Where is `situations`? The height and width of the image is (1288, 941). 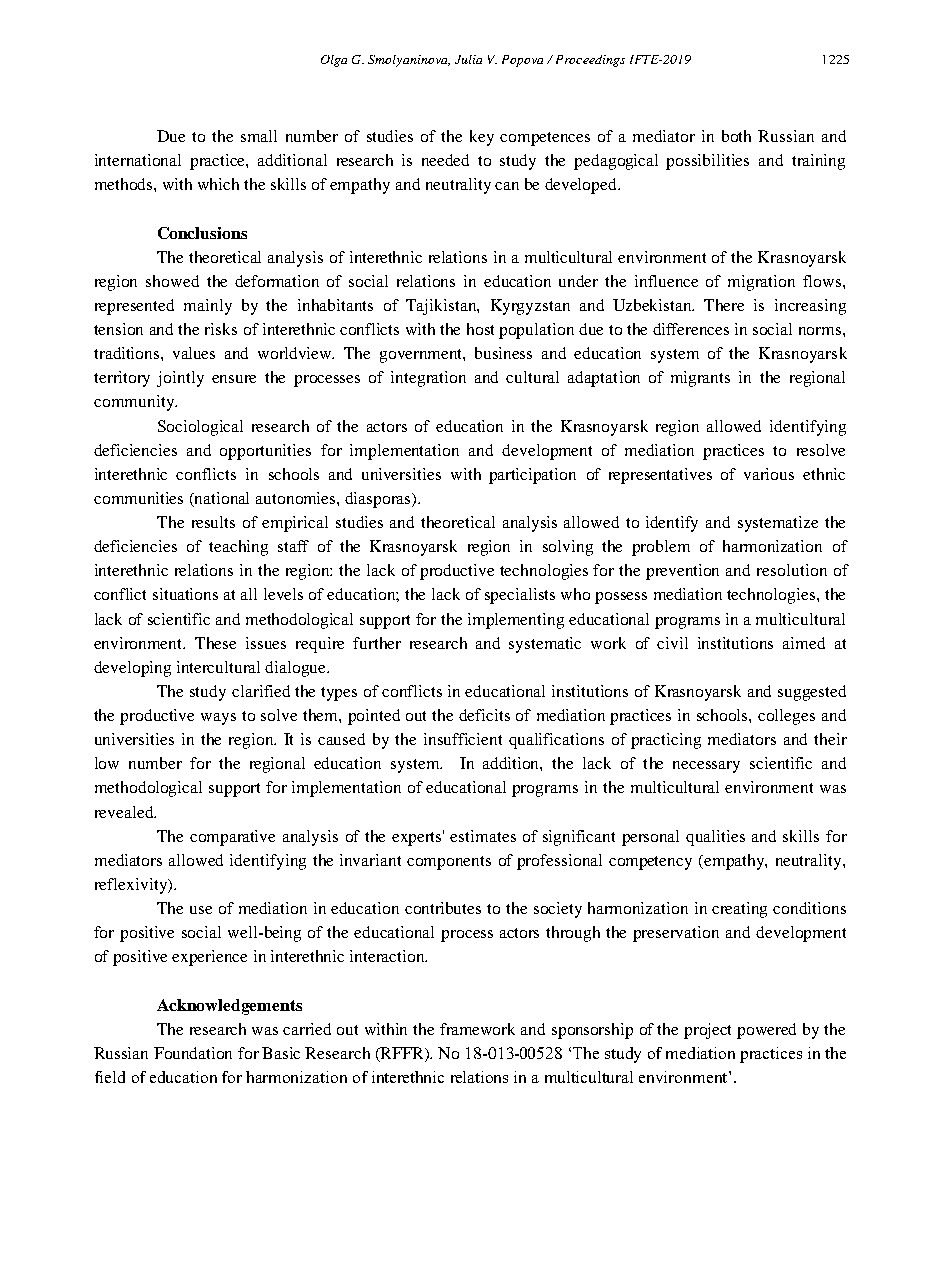 situations is located at coordinates (185, 594).
